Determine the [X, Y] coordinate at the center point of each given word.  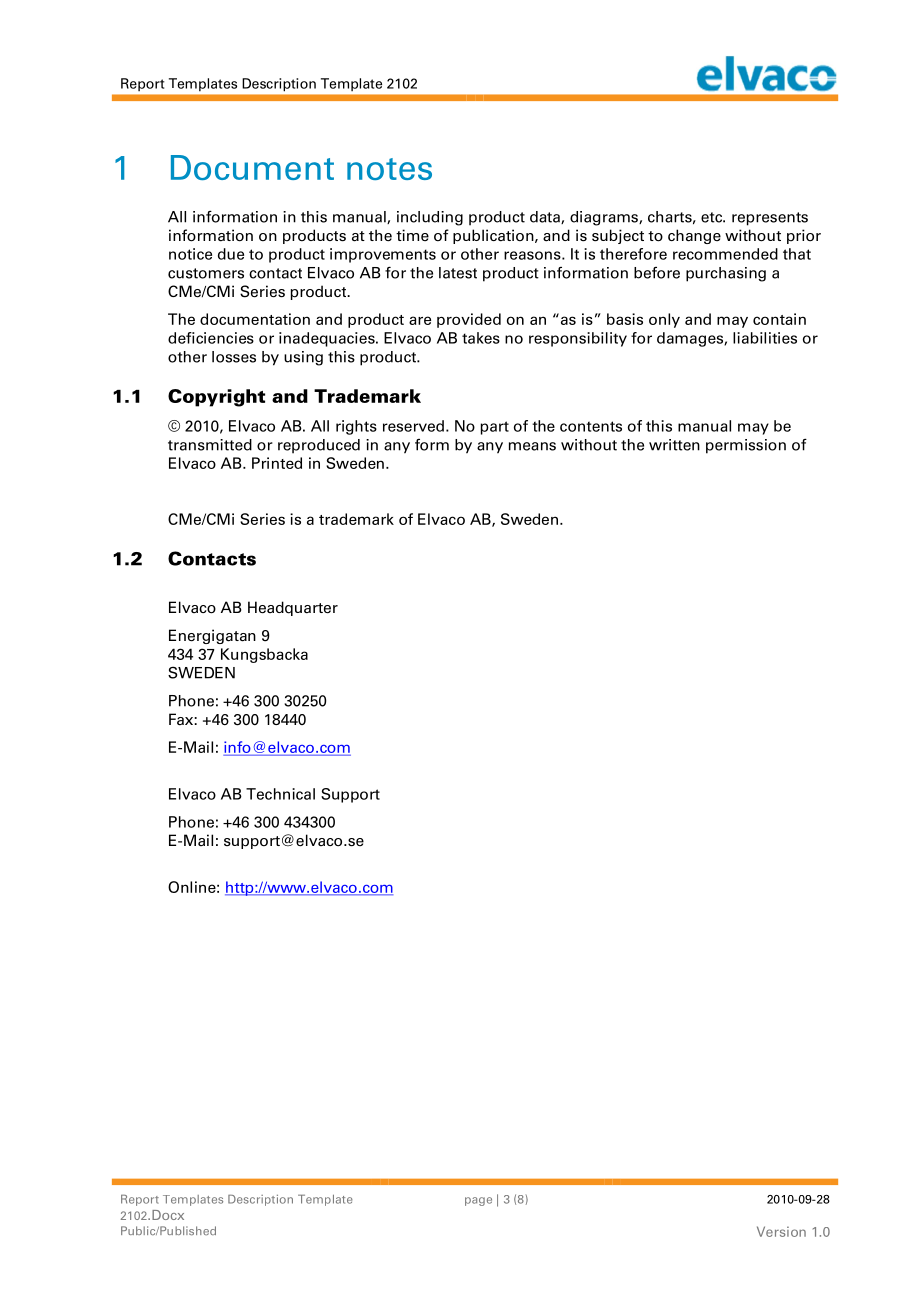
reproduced [319, 446]
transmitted [210, 445]
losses [234, 357]
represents [770, 219]
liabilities [765, 338]
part [495, 428]
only [664, 320]
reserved [413, 426]
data [546, 217]
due [231, 254]
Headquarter [293, 608]
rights [356, 427]
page [478, 1201]
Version [781, 1231]
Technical [280, 794]
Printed [277, 463]
